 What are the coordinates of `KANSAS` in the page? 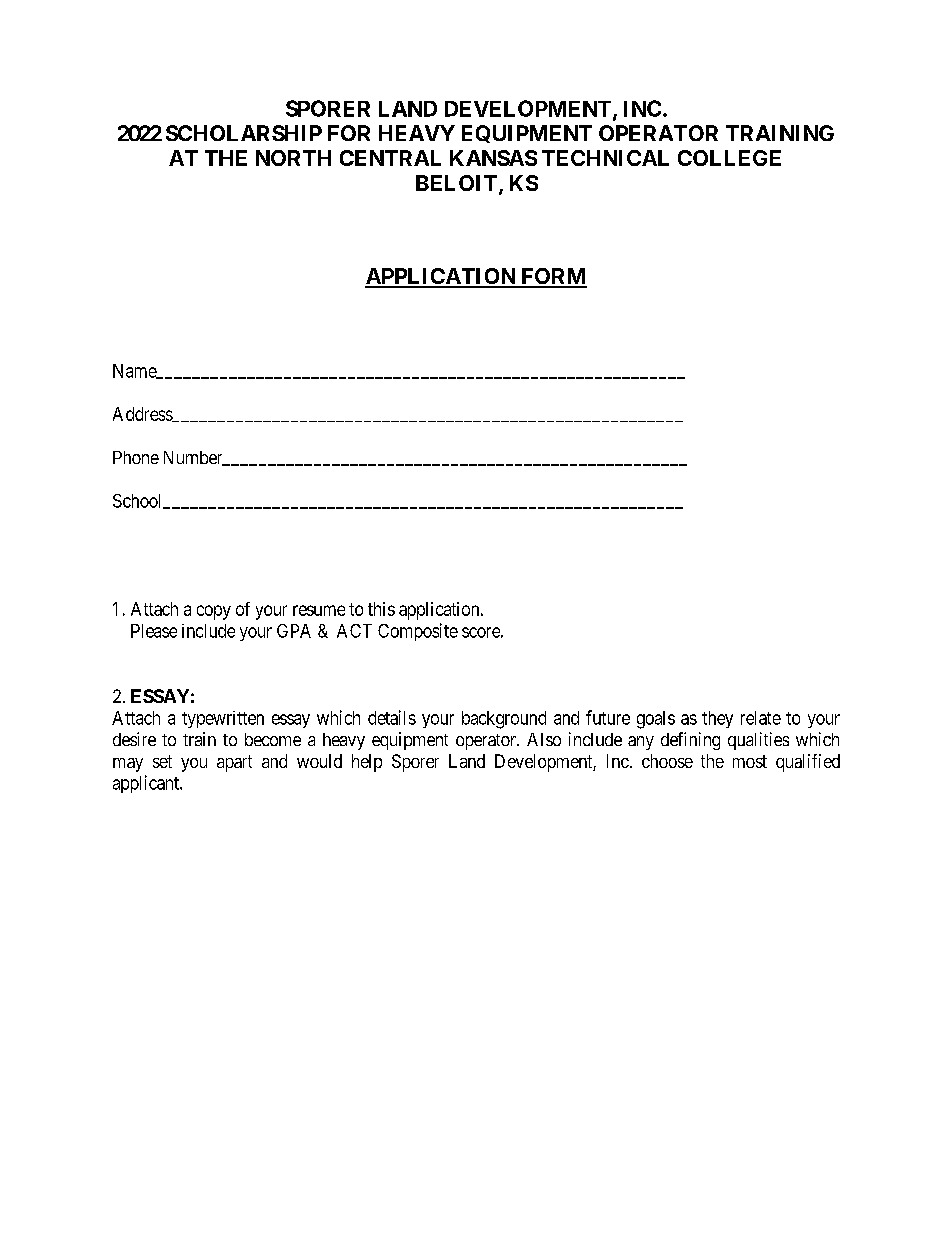 It's located at (493, 158).
